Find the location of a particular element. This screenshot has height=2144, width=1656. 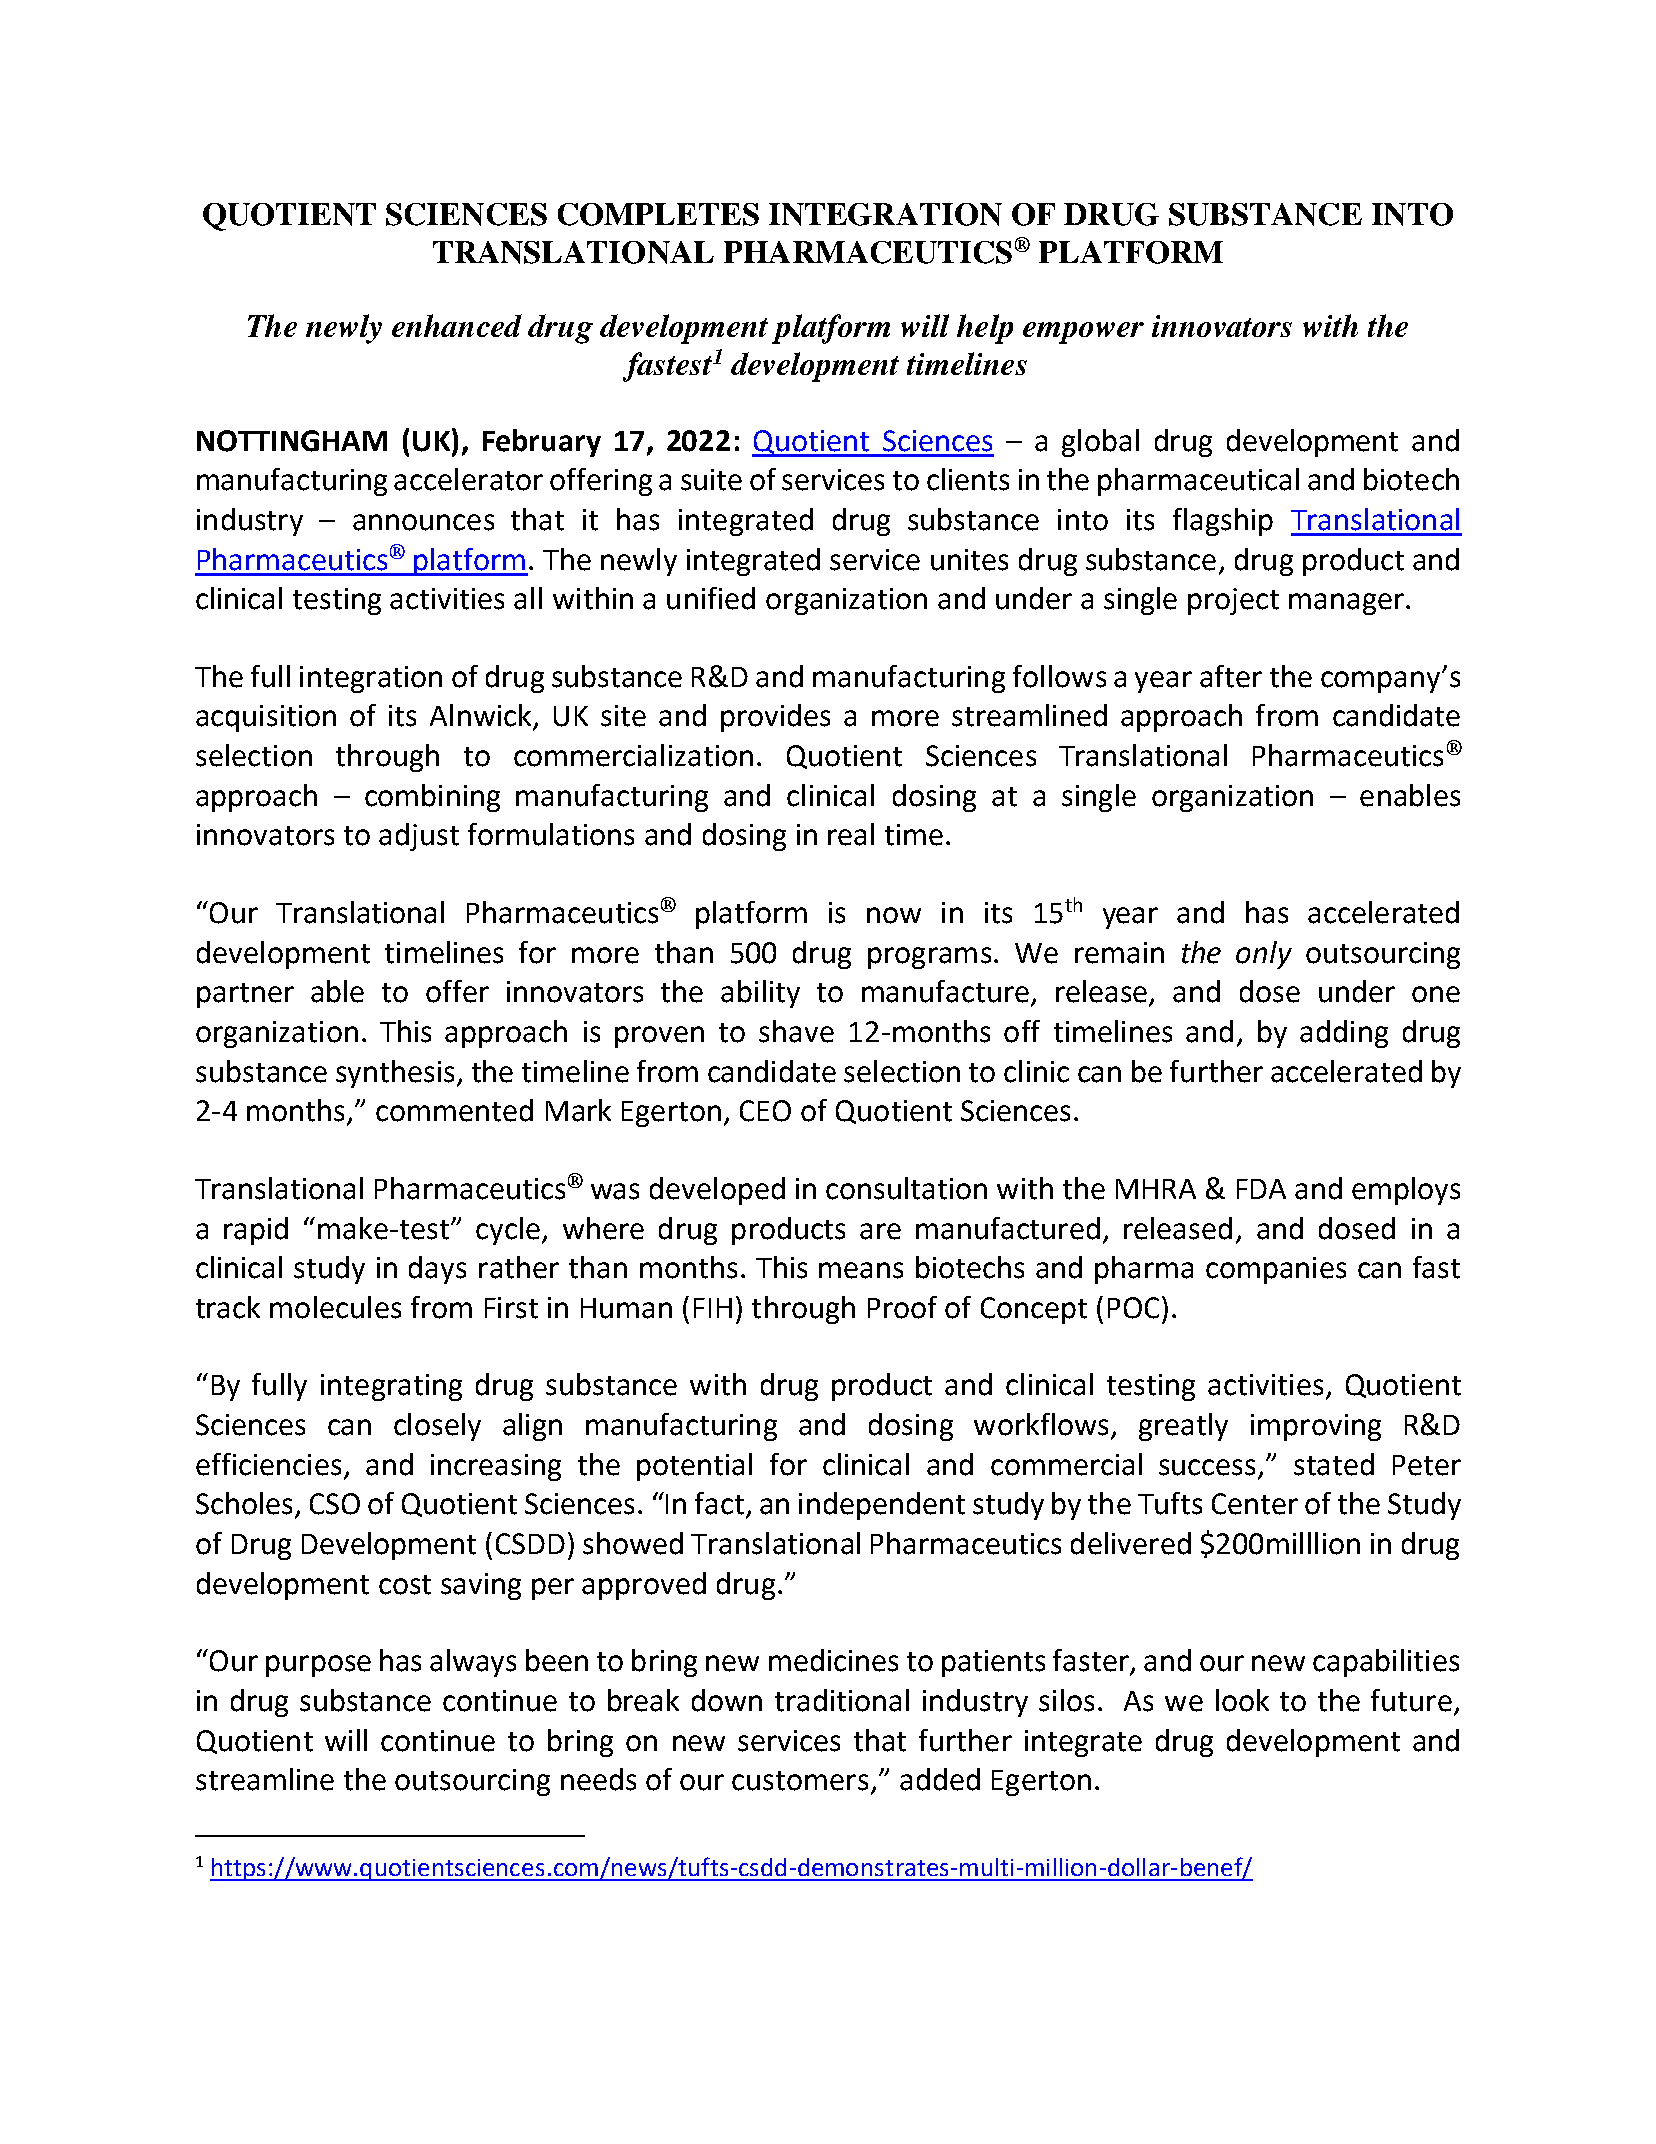

enhanced is located at coordinates (457, 325).
